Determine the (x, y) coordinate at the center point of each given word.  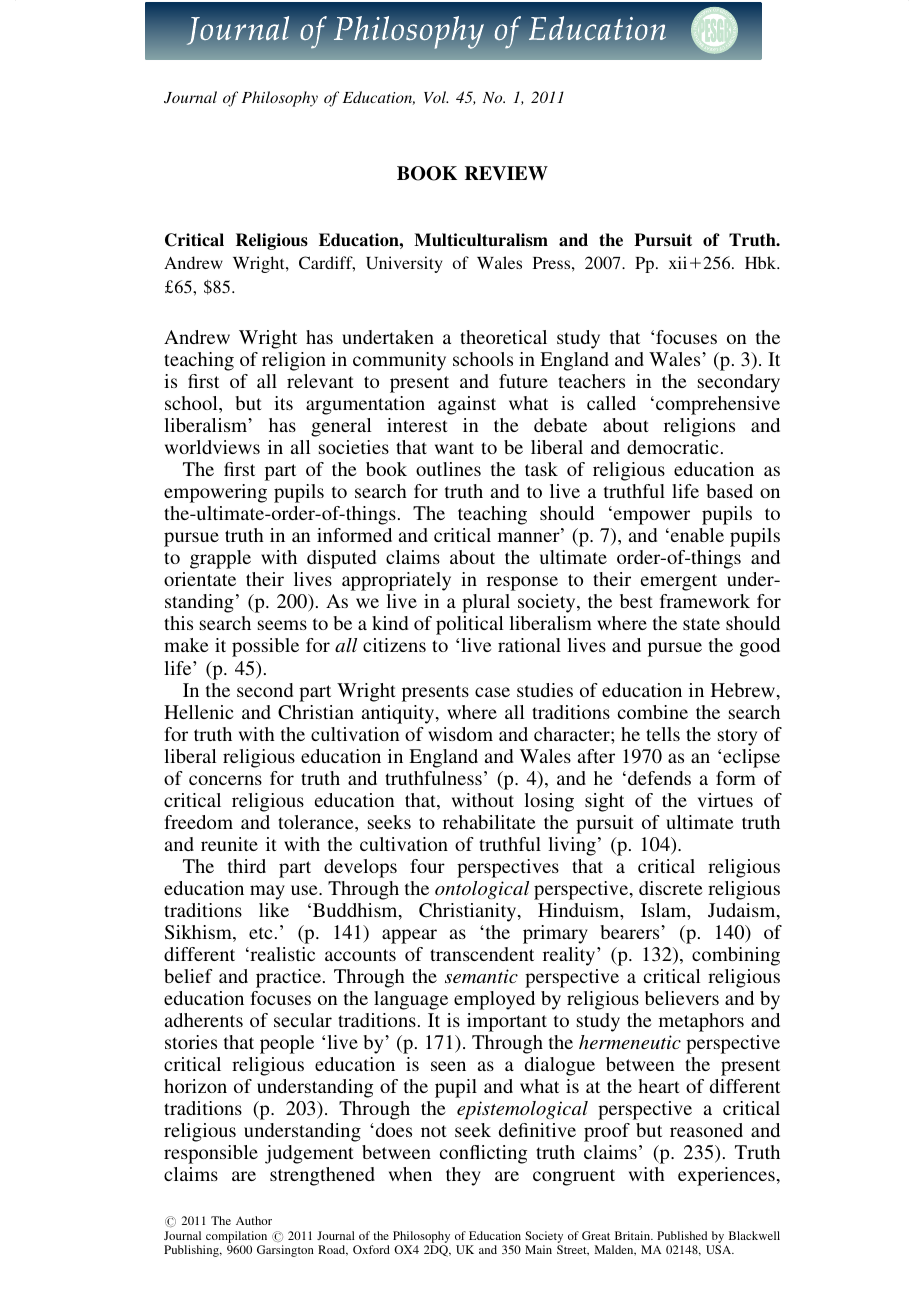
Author (254, 1220)
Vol (436, 97)
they (463, 1176)
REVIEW (506, 173)
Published (682, 1235)
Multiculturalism (481, 240)
